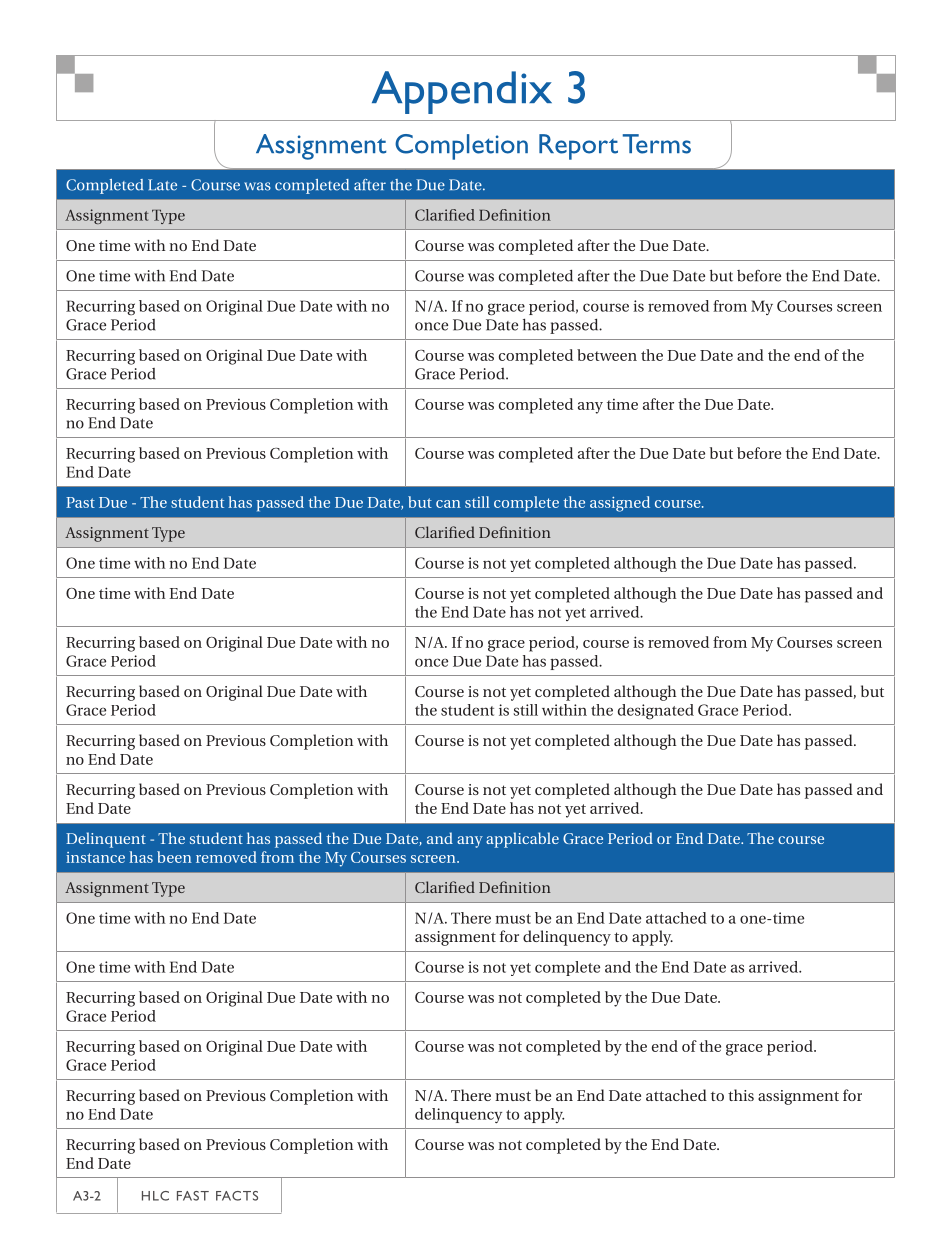 The image size is (952, 1233). I want to click on between, so click(607, 355).
